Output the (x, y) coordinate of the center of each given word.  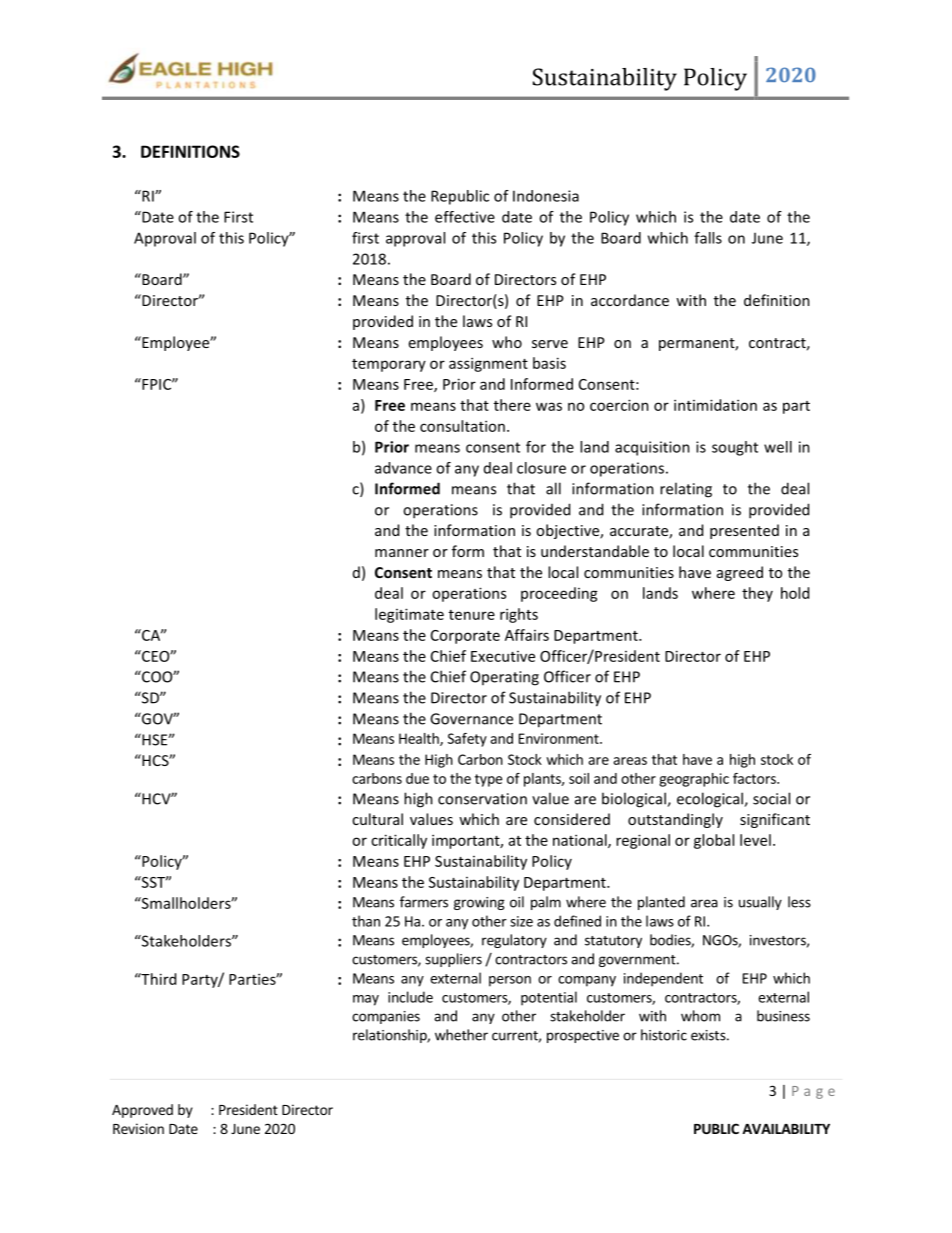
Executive (503, 656)
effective (465, 217)
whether (461, 1035)
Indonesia (546, 196)
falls (708, 238)
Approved (142, 1111)
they (757, 594)
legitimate (409, 615)
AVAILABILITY (786, 1129)
